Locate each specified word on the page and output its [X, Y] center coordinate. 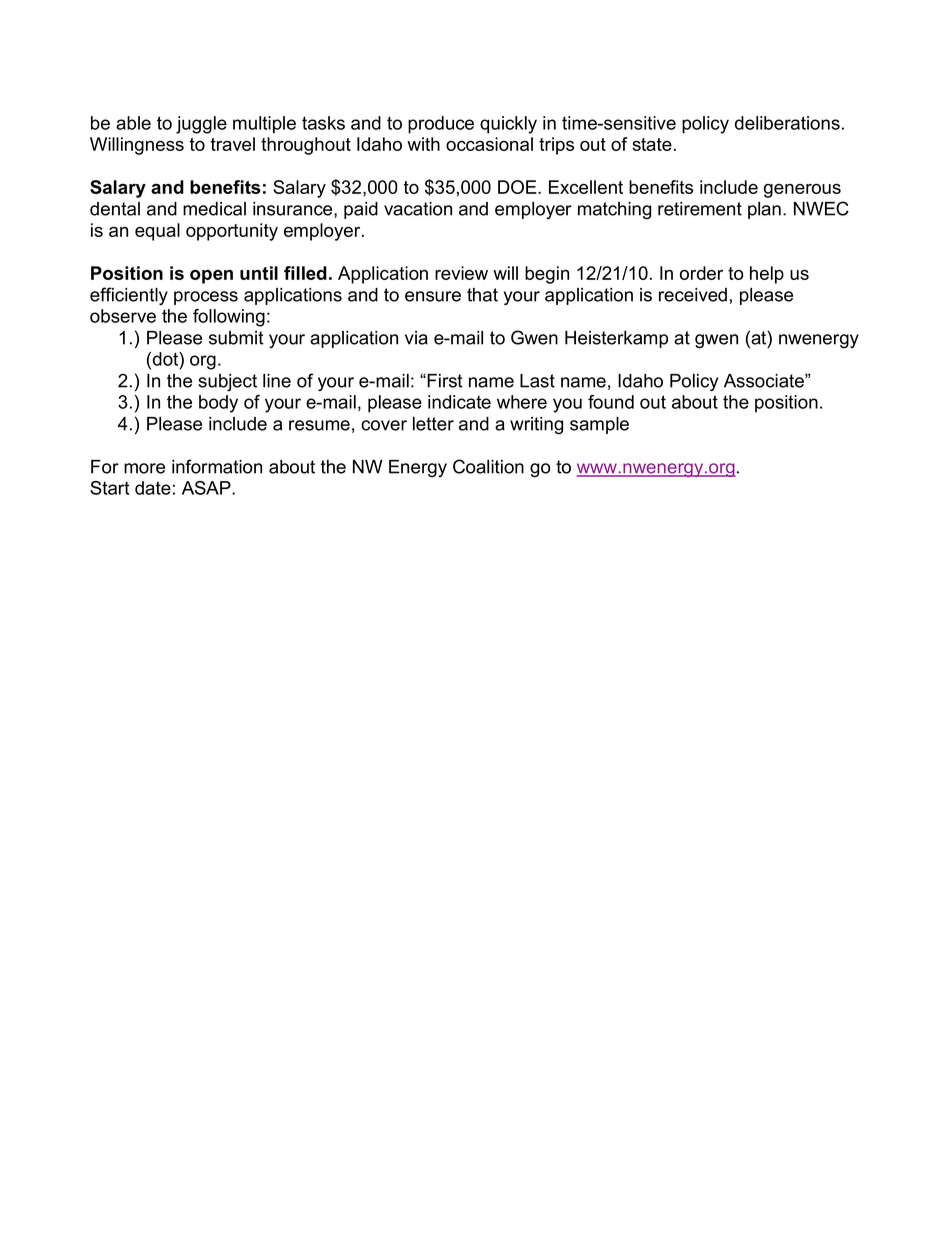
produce [441, 125]
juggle [201, 125]
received [693, 295]
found [611, 402]
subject [227, 382]
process [206, 298]
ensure [433, 296]
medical [214, 209]
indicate [459, 402]
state [652, 144]
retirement [700, 209]
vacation [418, 209]
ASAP [207, 488]
